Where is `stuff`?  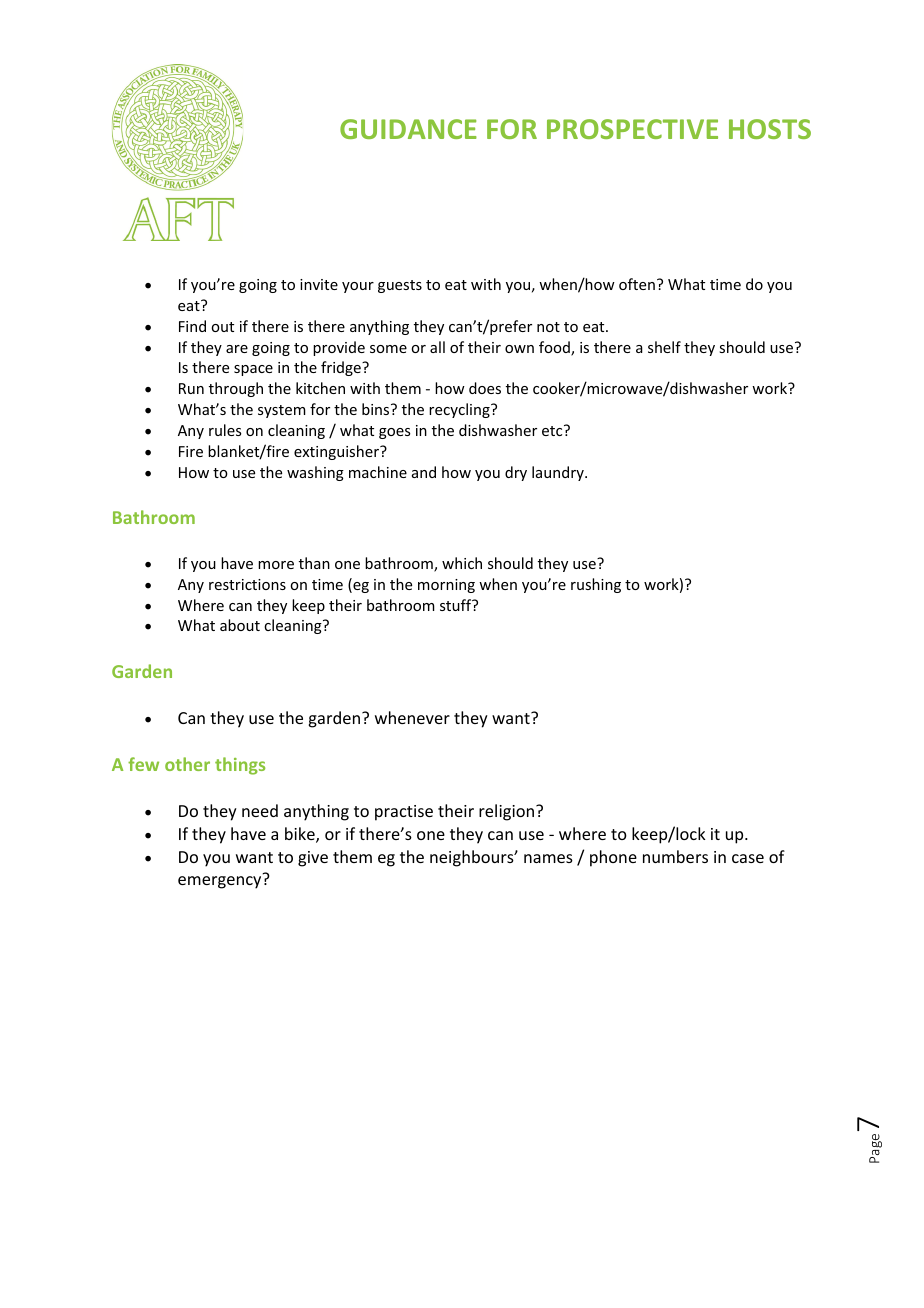 stuff is located at coordinates (457, 605).
